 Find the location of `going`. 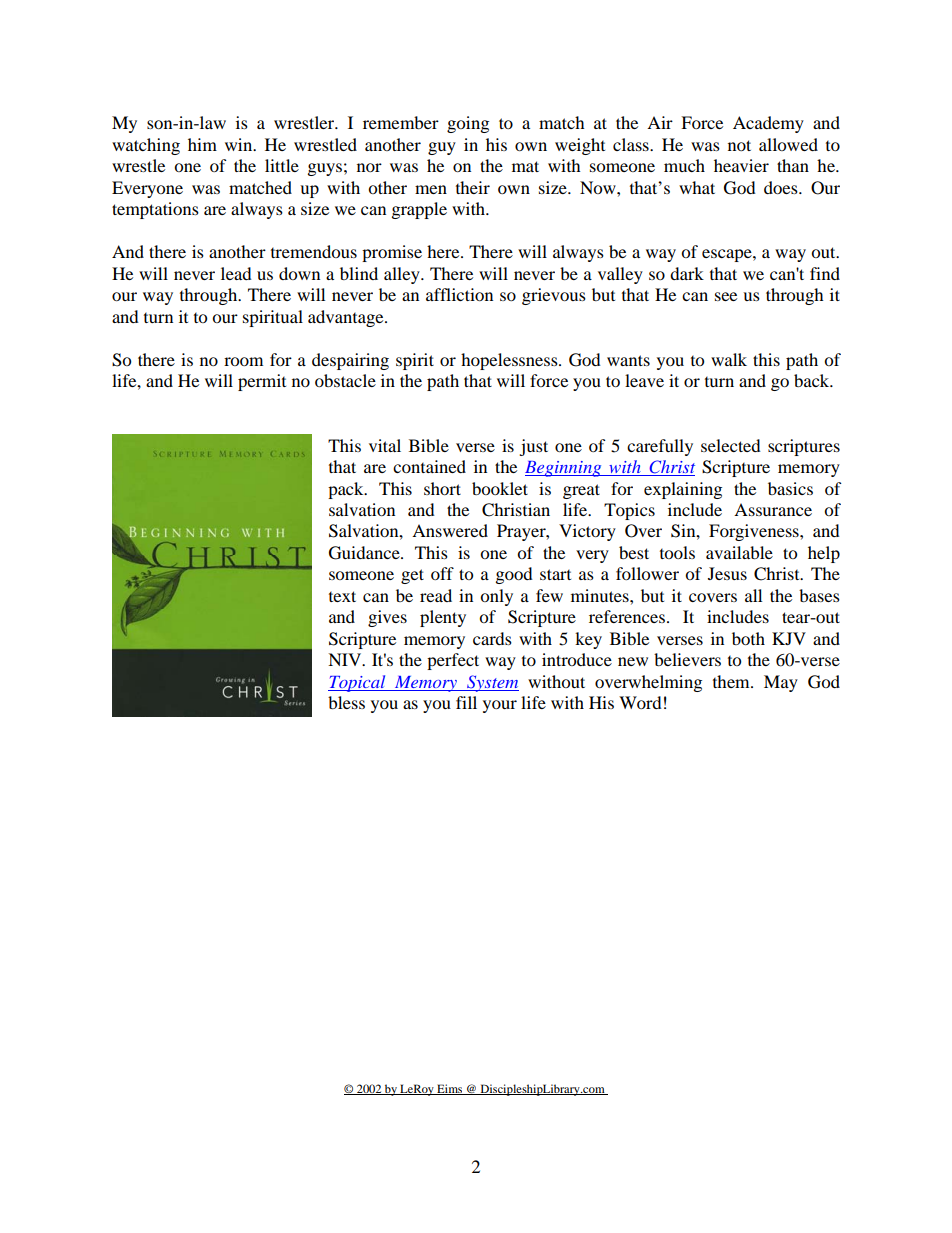

going is located at coordinates (468, 124).
